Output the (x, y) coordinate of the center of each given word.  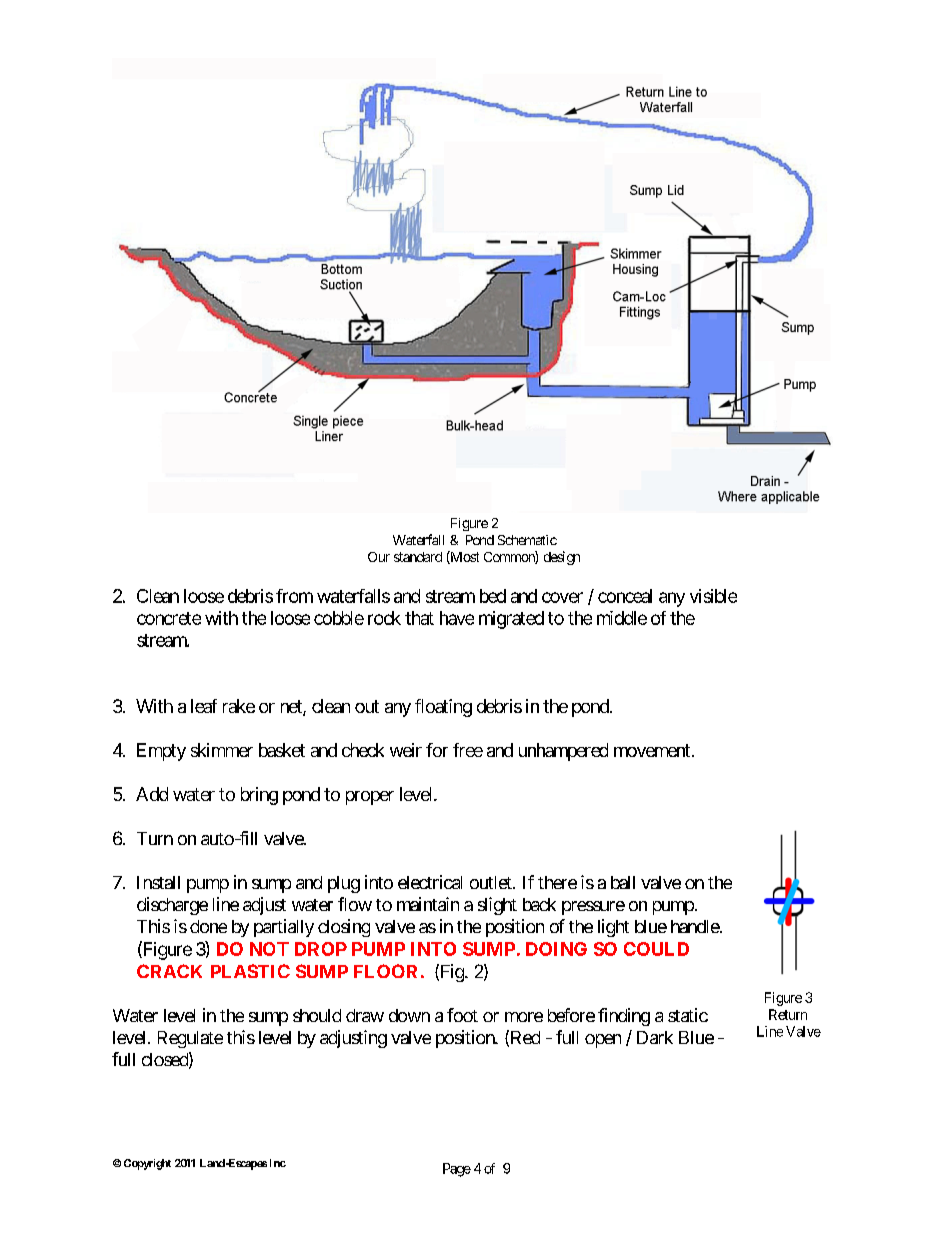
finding (624, 1017)
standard (418, 557)
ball (623, 882)
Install (158, 882)
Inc (278, 1163)
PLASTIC (250, 971)
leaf (204, 706)
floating (443, 708)
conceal (625, 596)
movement (652, 750)
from (294, 596)
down (409, 1015)
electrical (430, 882)
